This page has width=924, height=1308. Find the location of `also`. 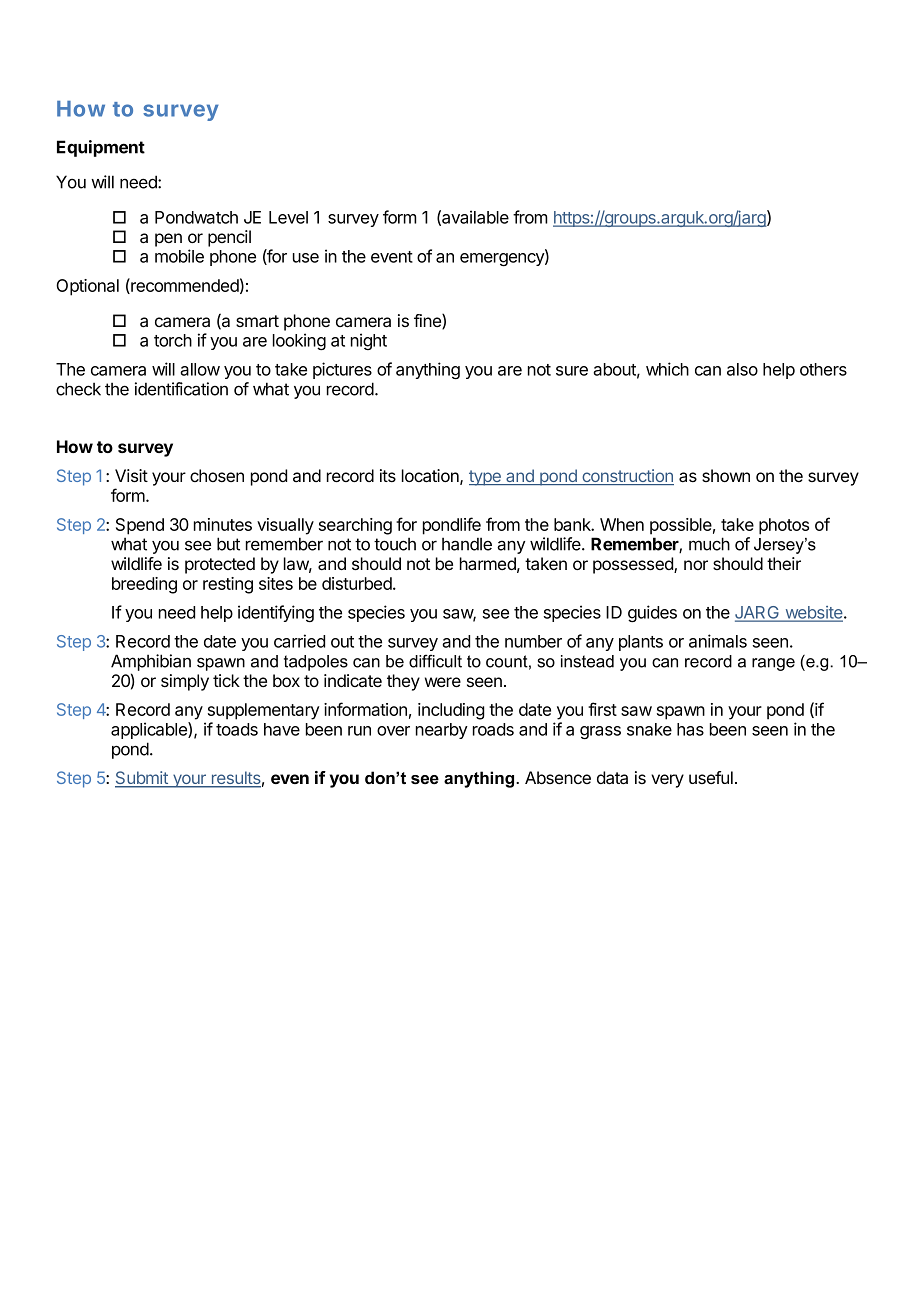

also is located at coordinates (742, 369).
